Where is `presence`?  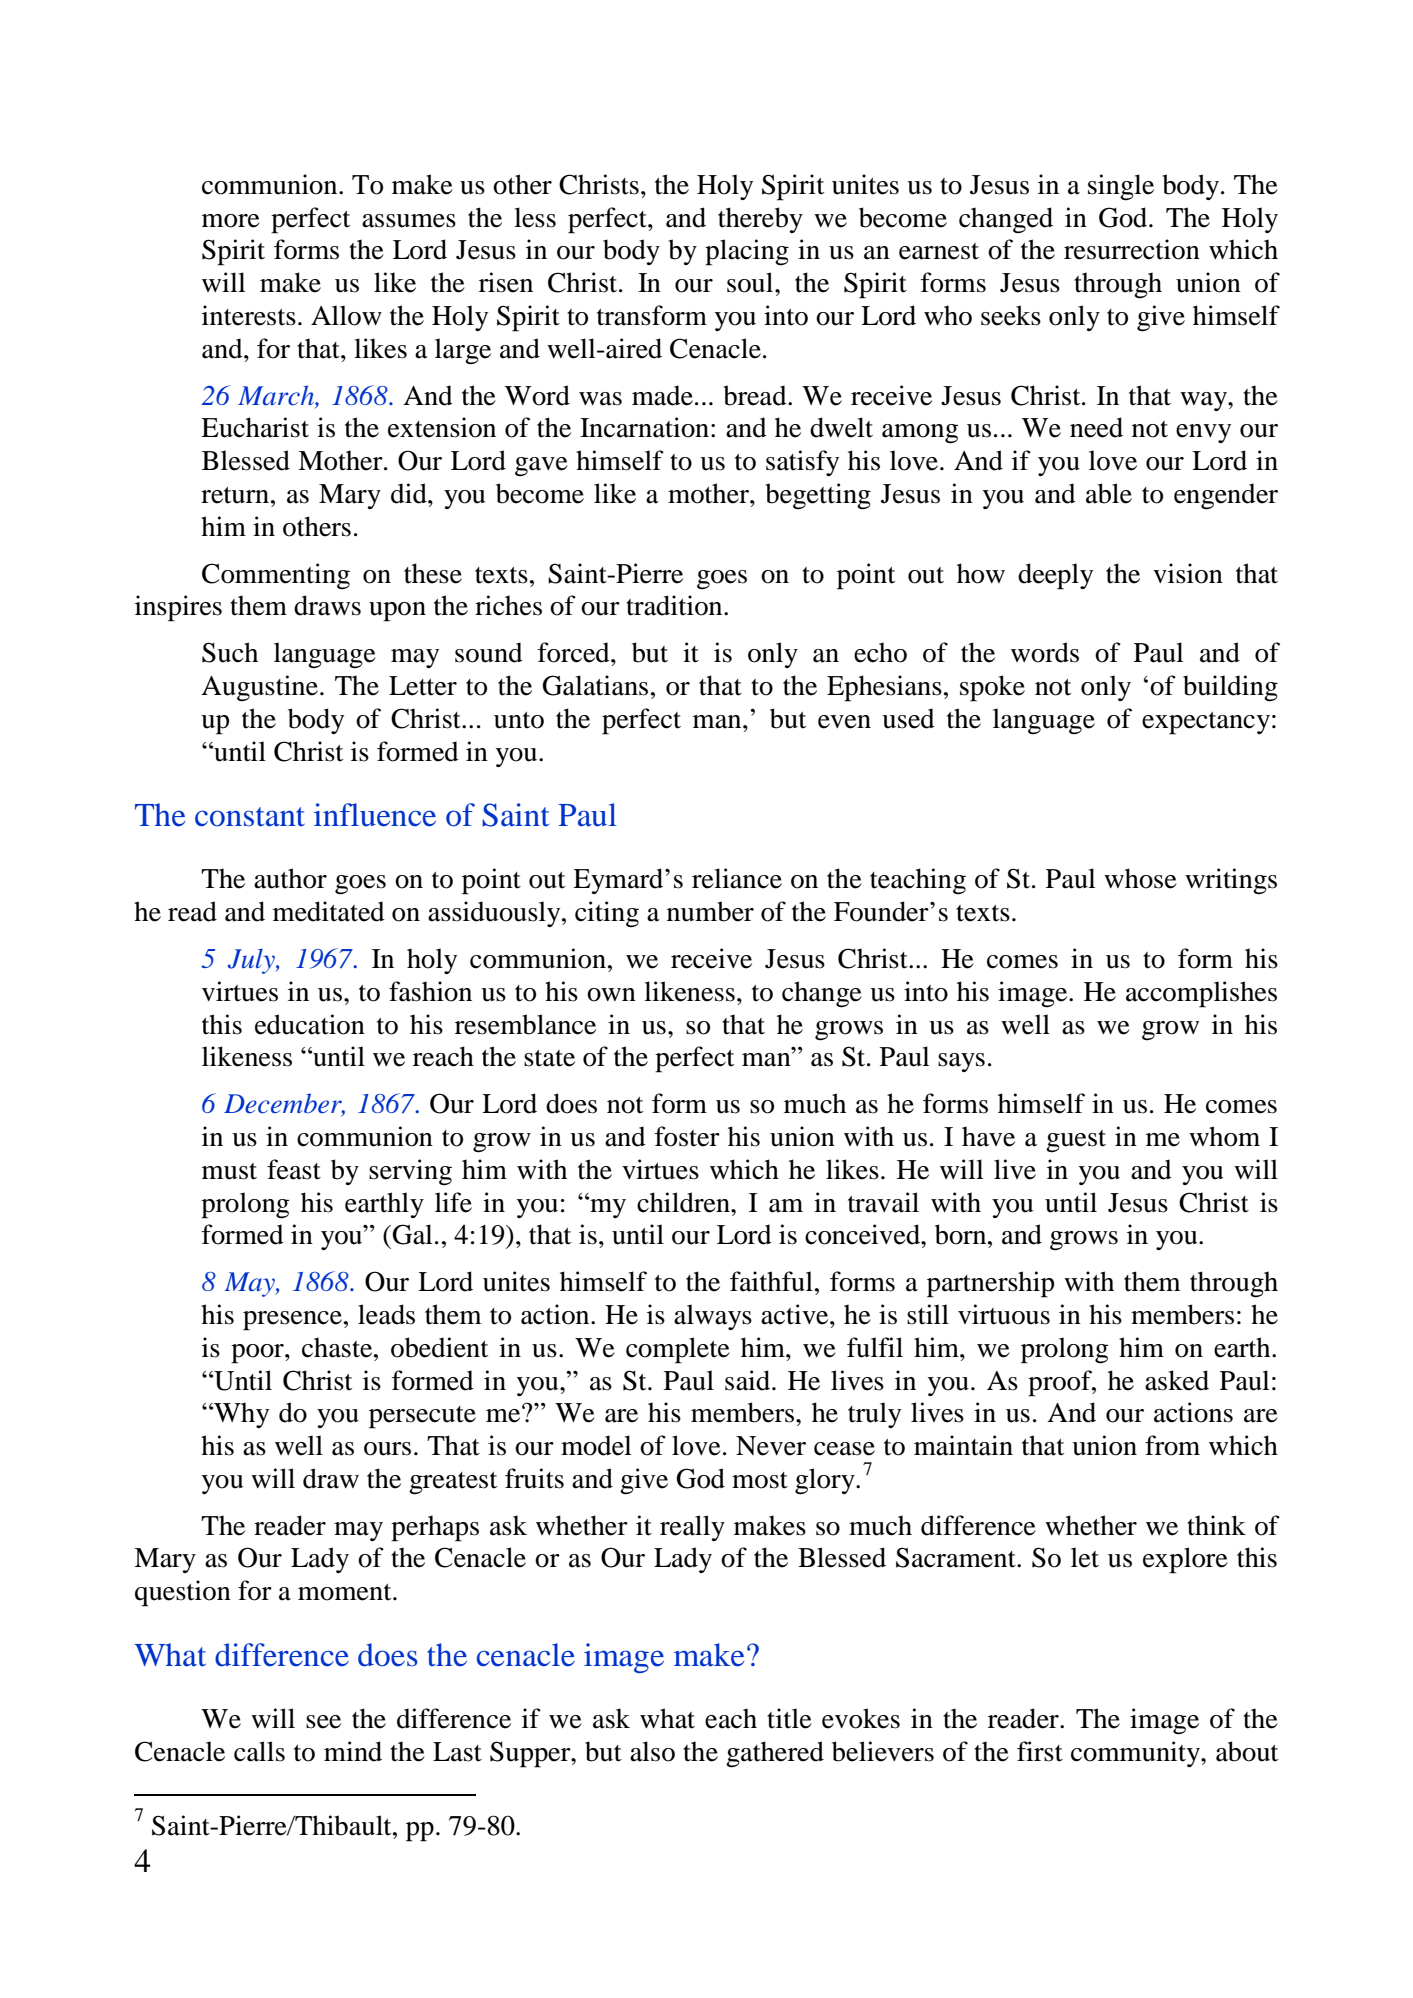 presence is located at coordinates (292, 1321).
